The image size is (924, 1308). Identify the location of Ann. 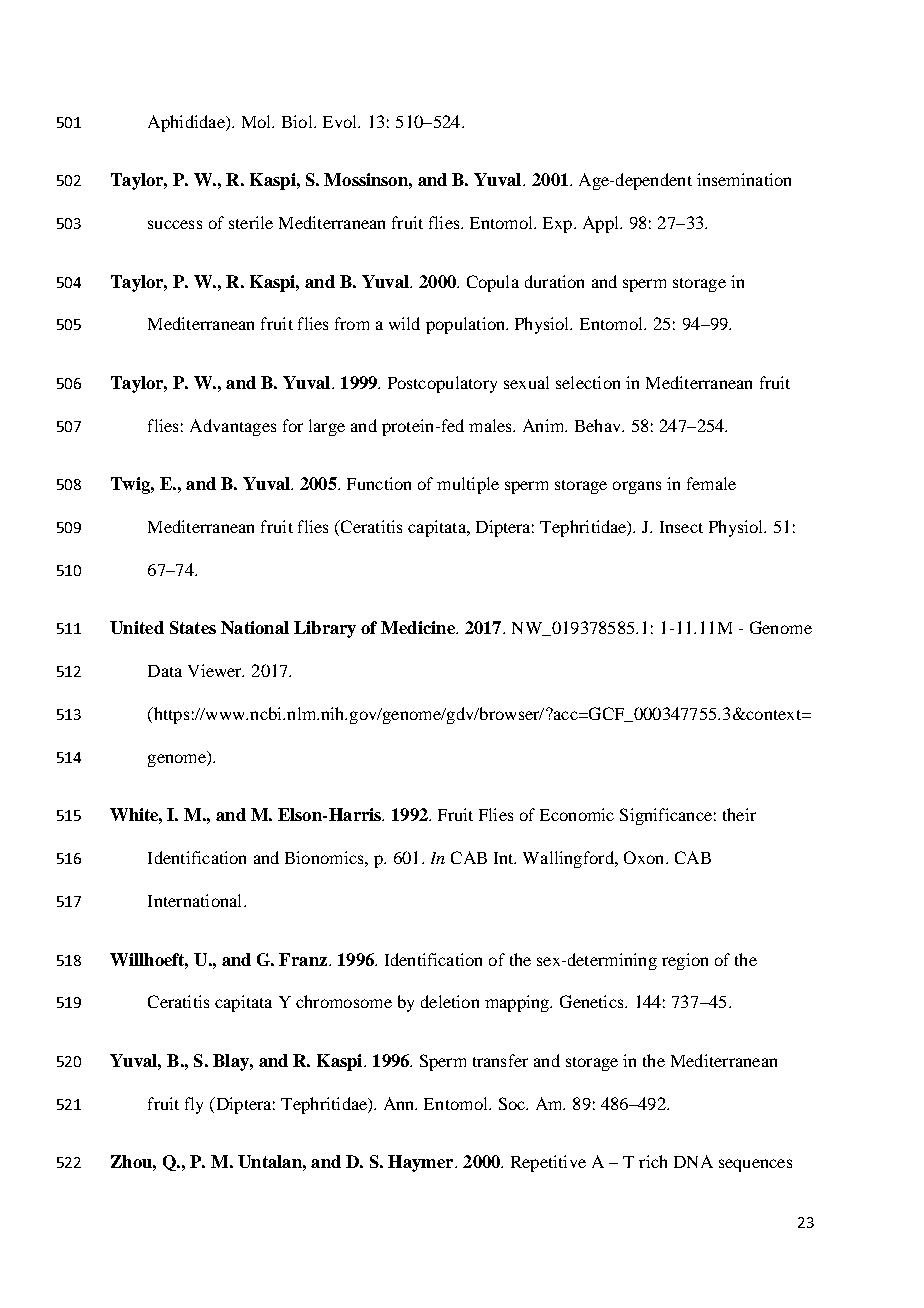
(400, 1103).
